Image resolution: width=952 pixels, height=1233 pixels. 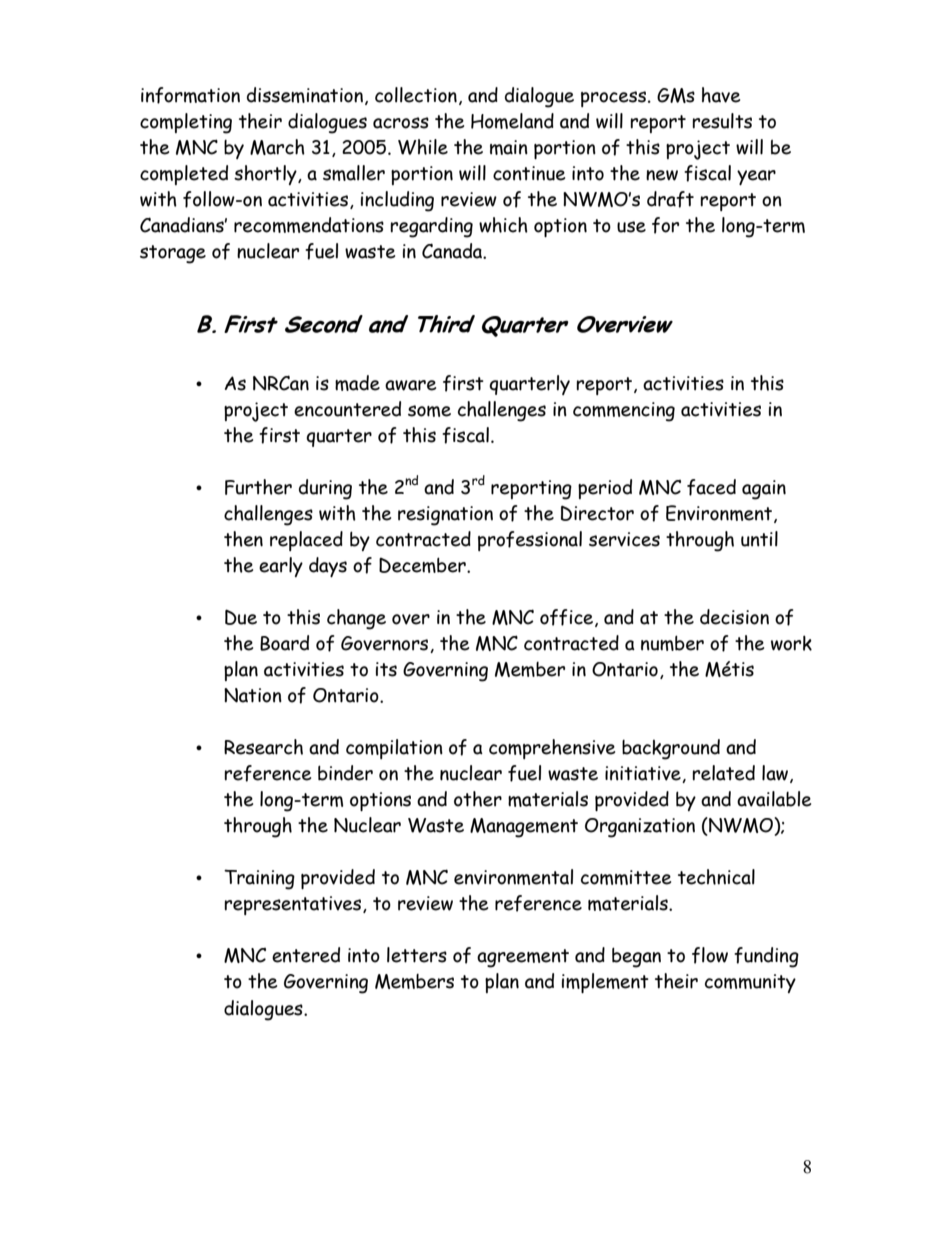 What do you see at coordinates (512, 121) in the screenshot?
I see `Homeland` at bounding box center [512, 121].
